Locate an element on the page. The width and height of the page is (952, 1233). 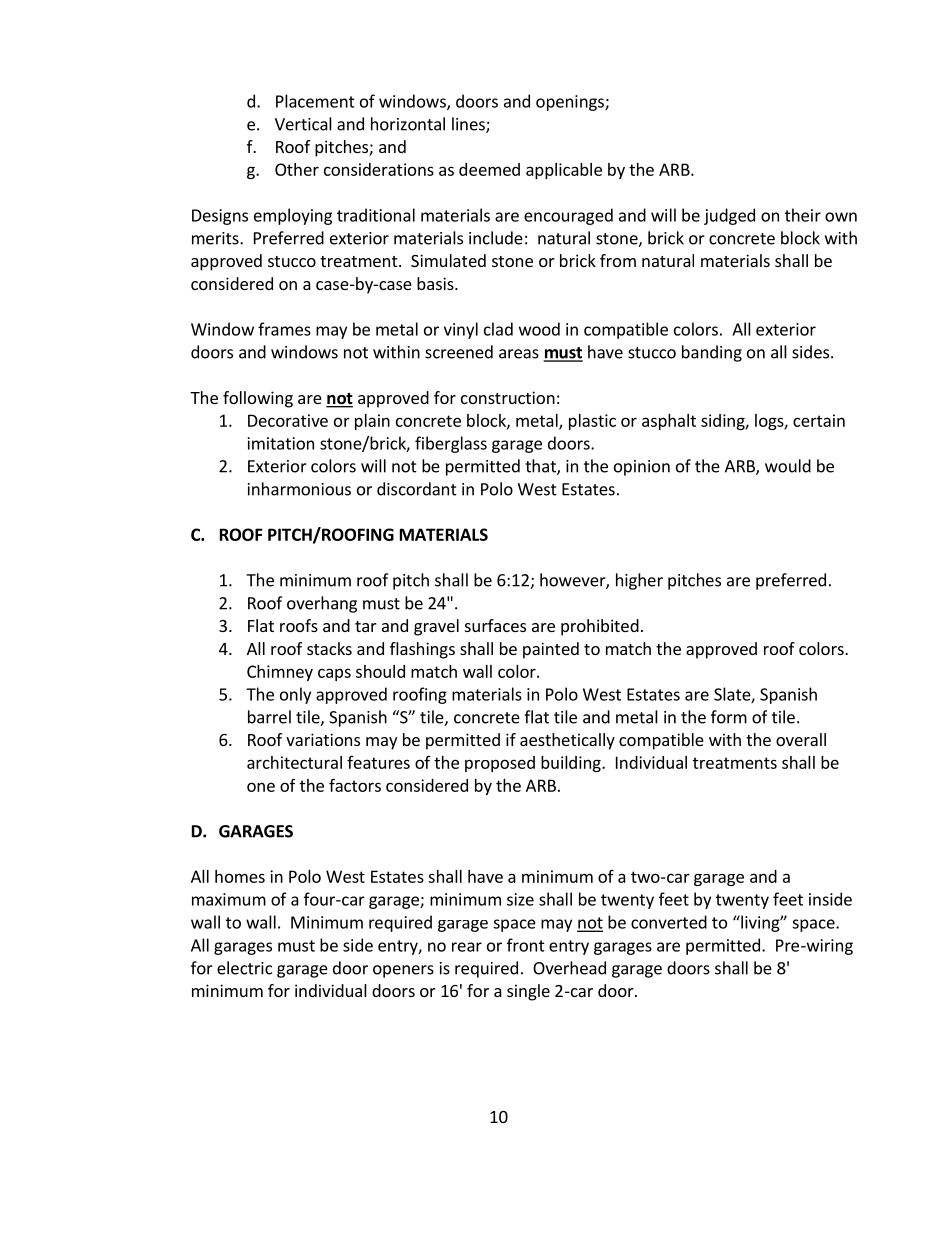
banding is located at coordinates (712, 353).
